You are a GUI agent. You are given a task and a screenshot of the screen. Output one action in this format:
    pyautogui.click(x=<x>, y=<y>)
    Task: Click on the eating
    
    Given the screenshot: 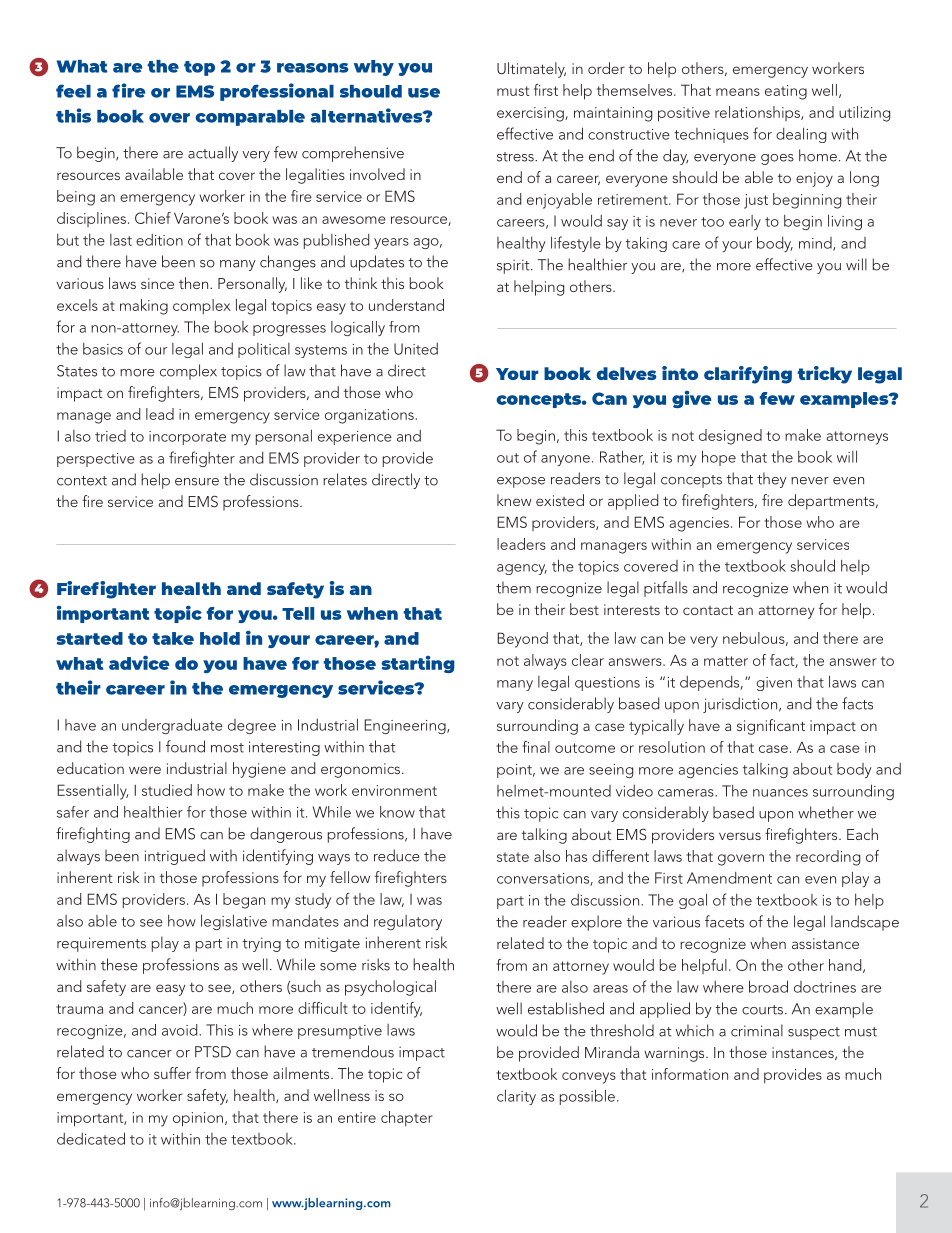 What is the action you would take?
    pyautogui.click(x=786, y=92)
